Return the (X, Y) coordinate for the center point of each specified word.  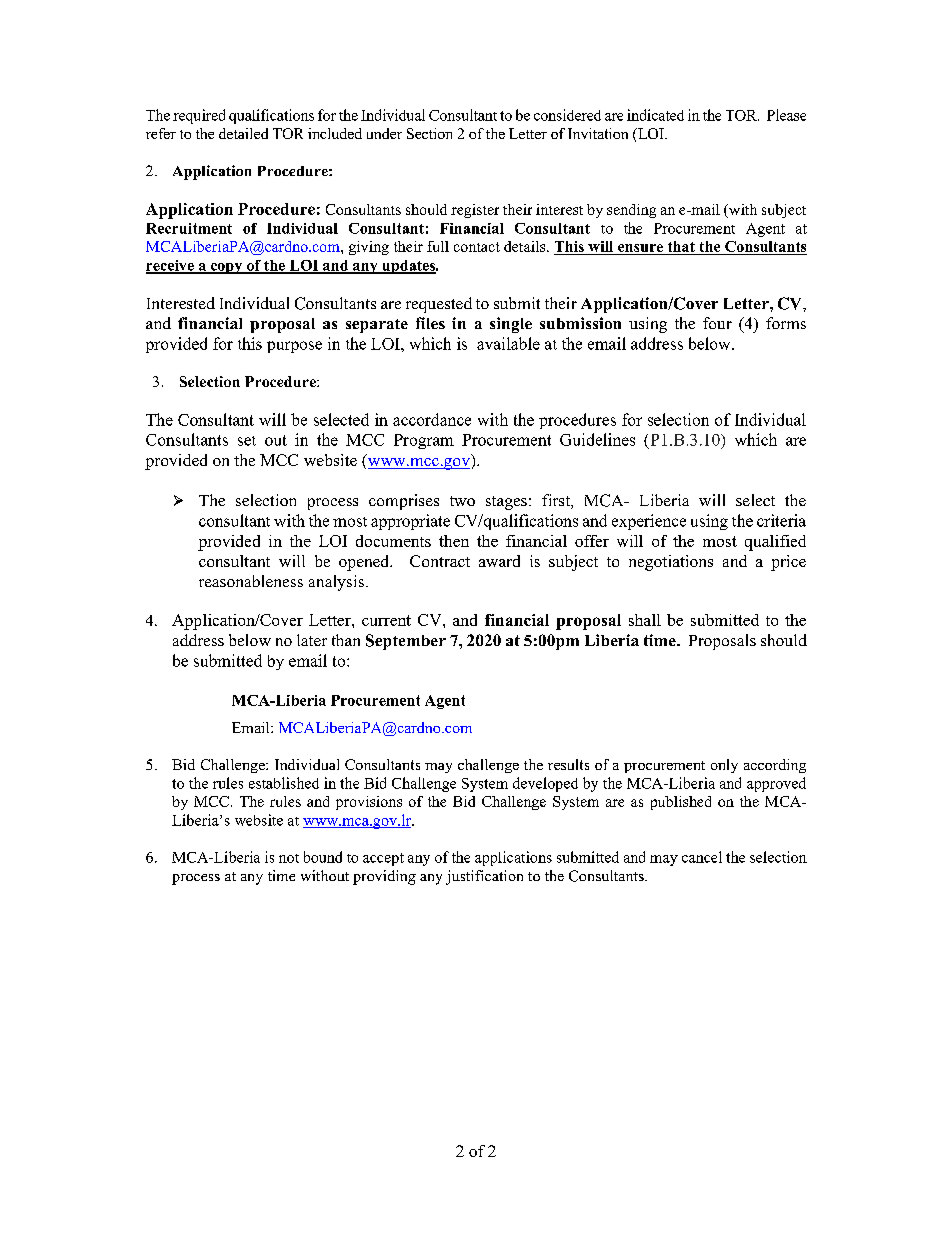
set (247, 441)
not (289, 858)
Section (429, 133)
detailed (243, 133)
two (462, 501)
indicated (655, 115)
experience (649, 522)
